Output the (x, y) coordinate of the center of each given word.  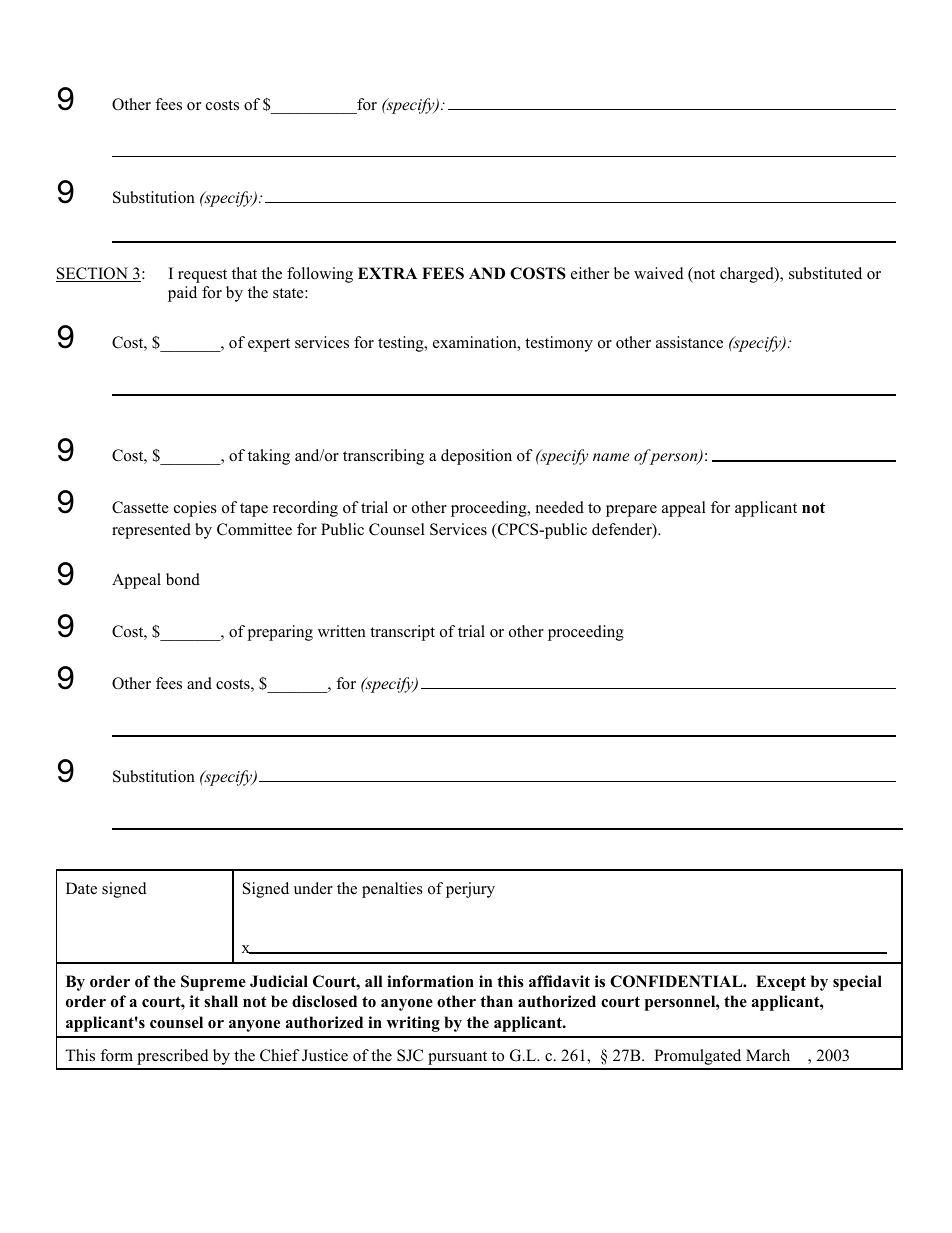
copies (195, 509)
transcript (402, 633)
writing (413, 1024)
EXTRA (387, 273)
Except (781, 983)
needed (560, 507)
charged (748, 275)
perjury (470, 890)
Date (81, 888)
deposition (476, 457)
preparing (280, 633)
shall (221, 1001)
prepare (631, 511)
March (768, 1055)
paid (182, 294)
